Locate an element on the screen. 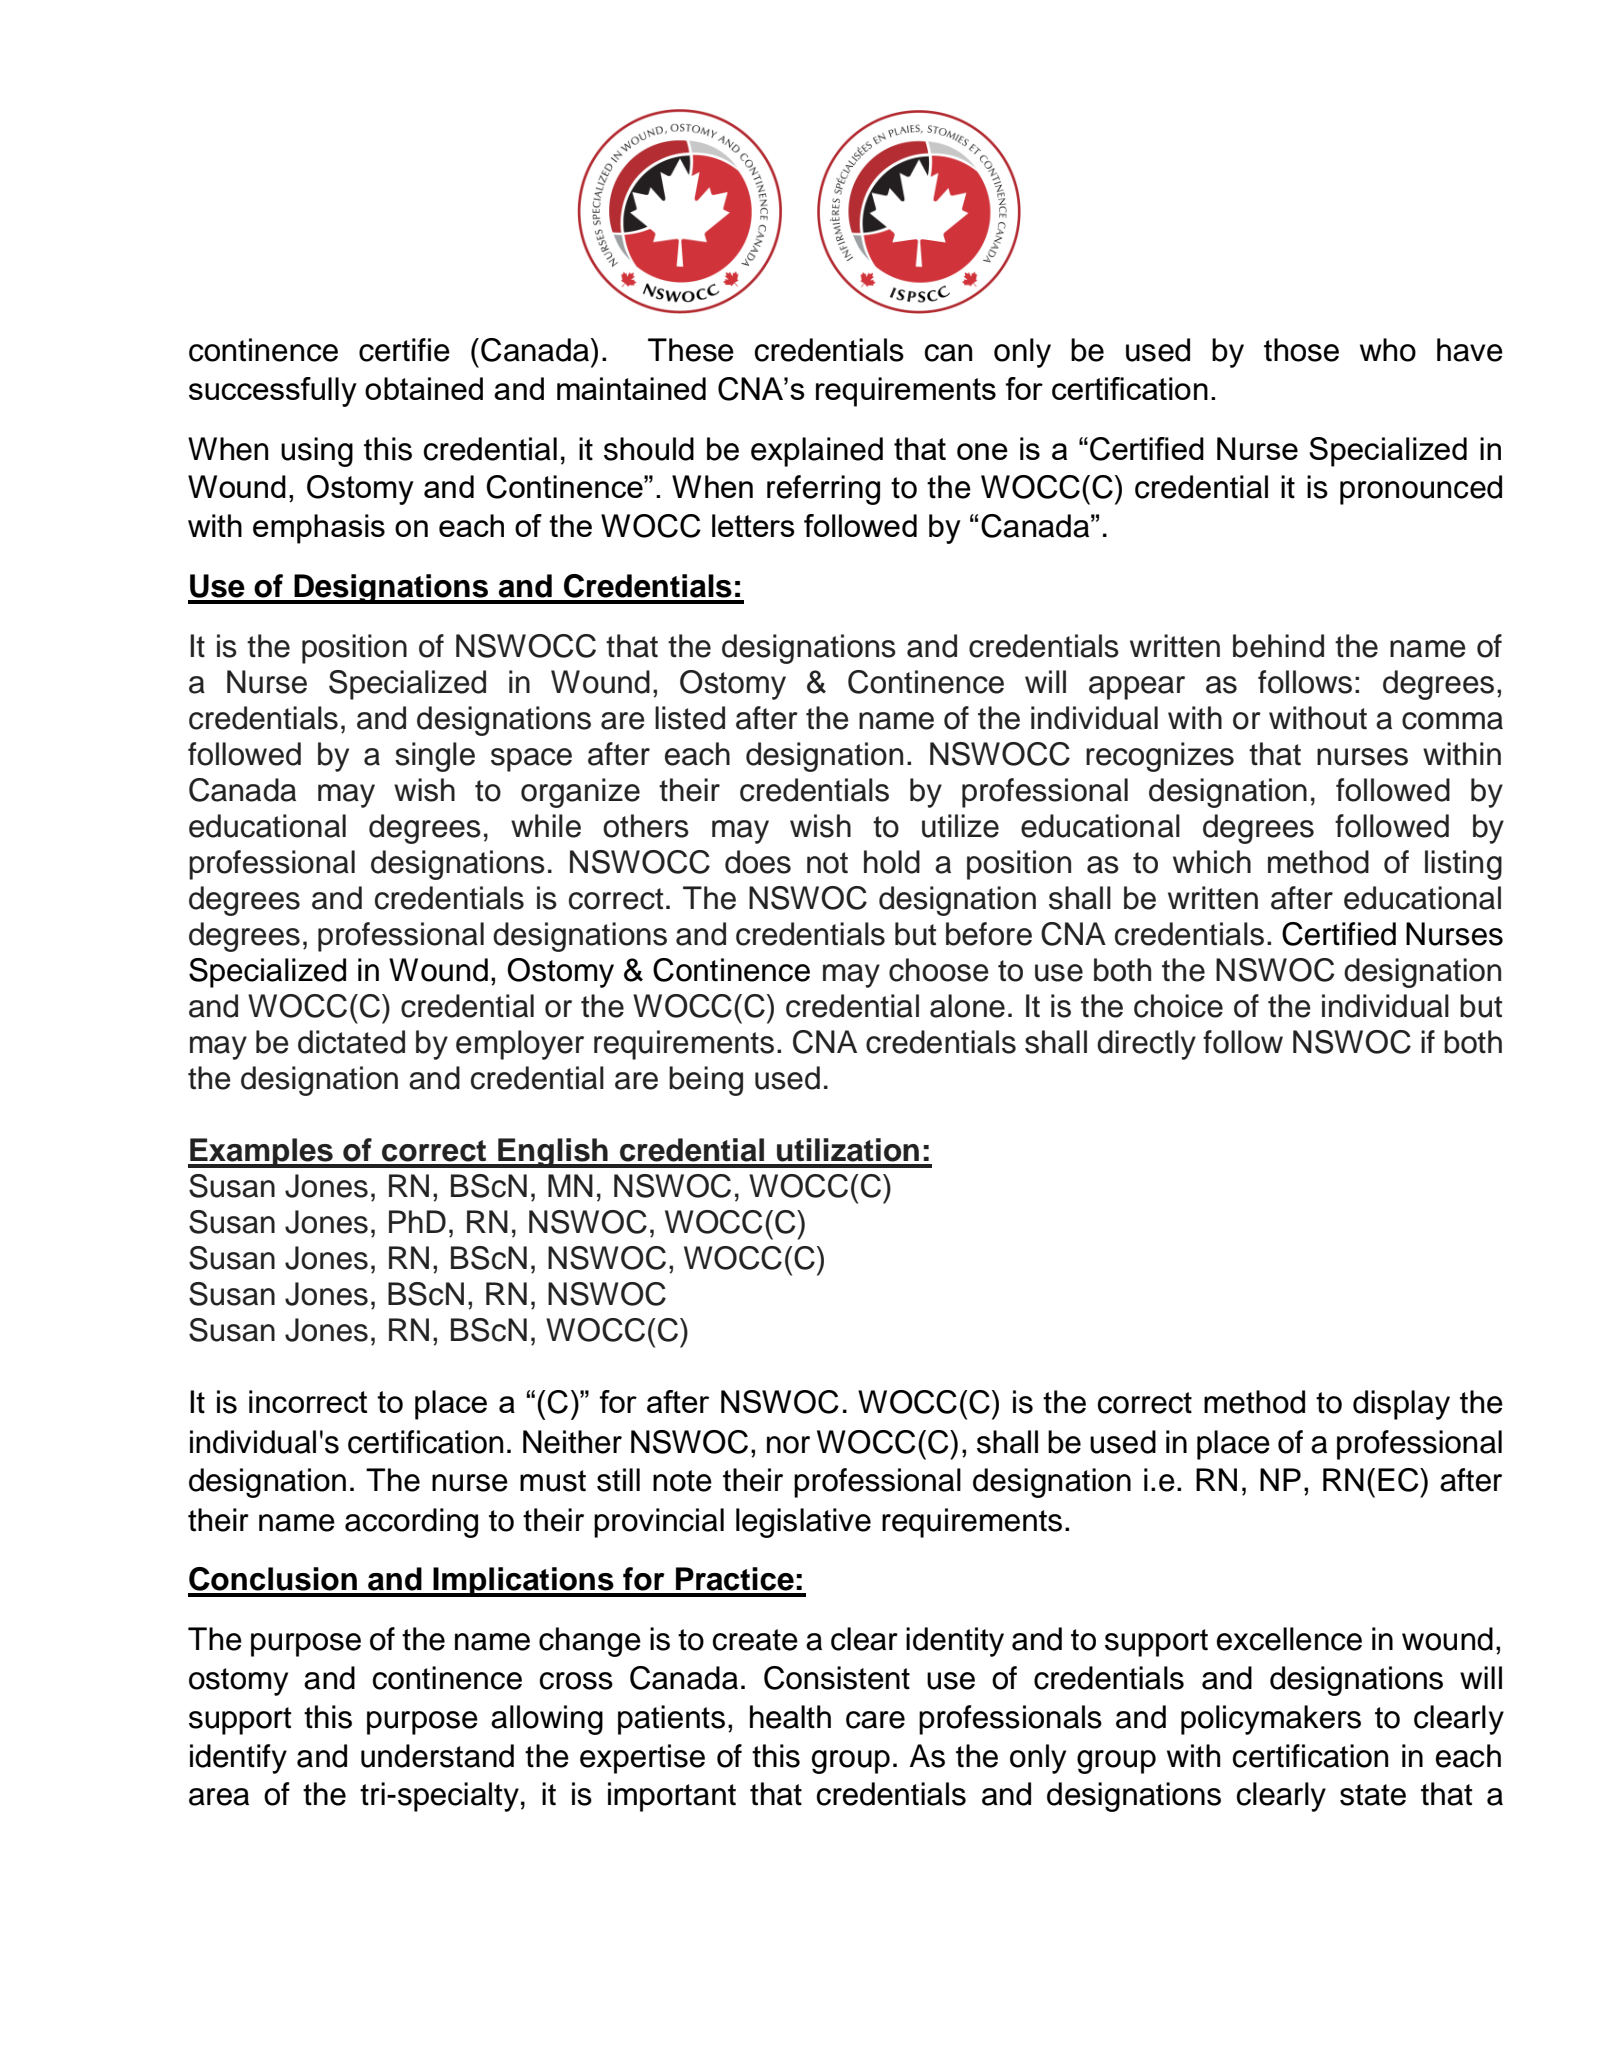 The width and height of the screenshot is (1598, 2068). behind is located at coordinates (1278, 646).
